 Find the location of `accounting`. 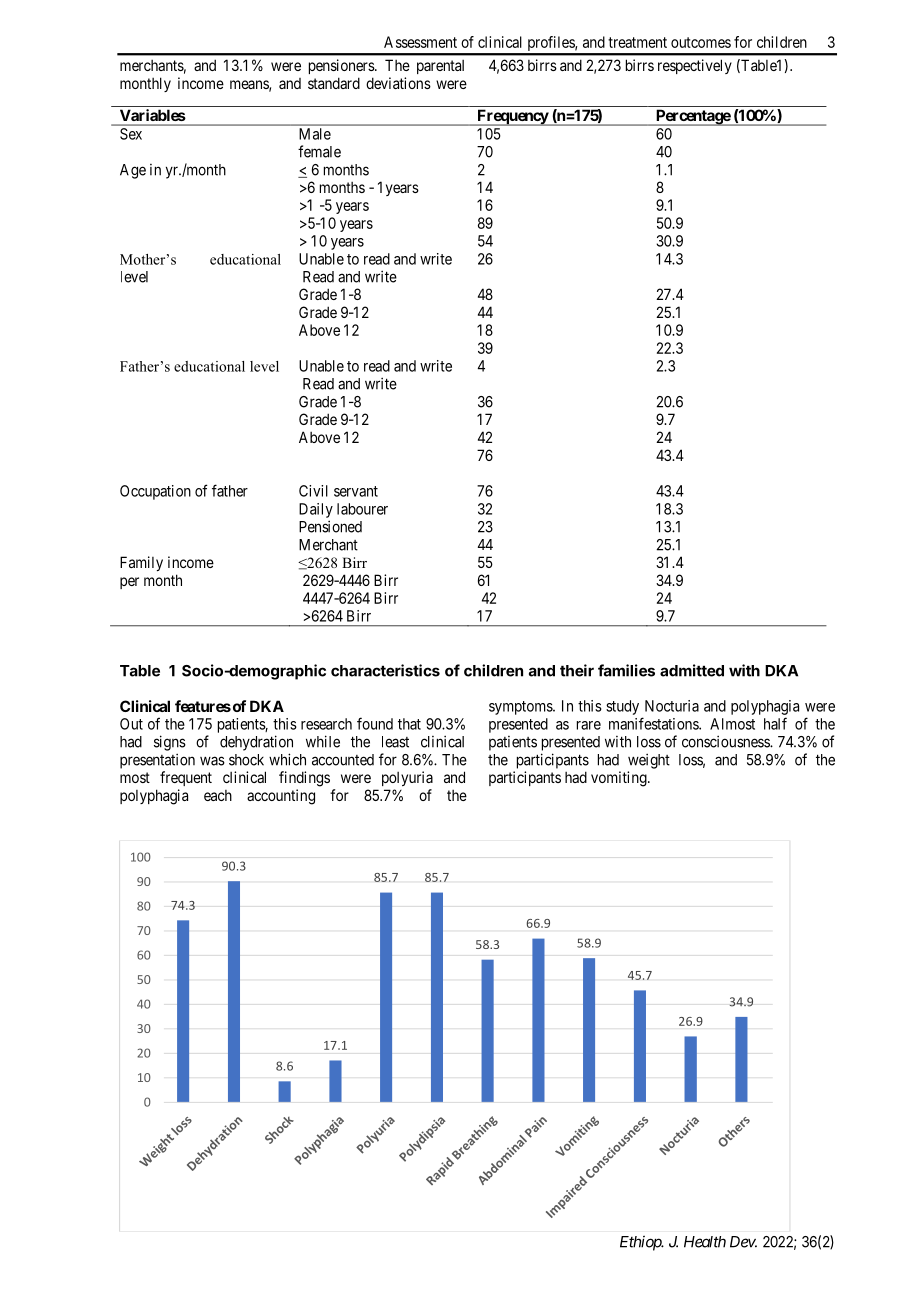

accounting is located at coordinates (281, 797).
